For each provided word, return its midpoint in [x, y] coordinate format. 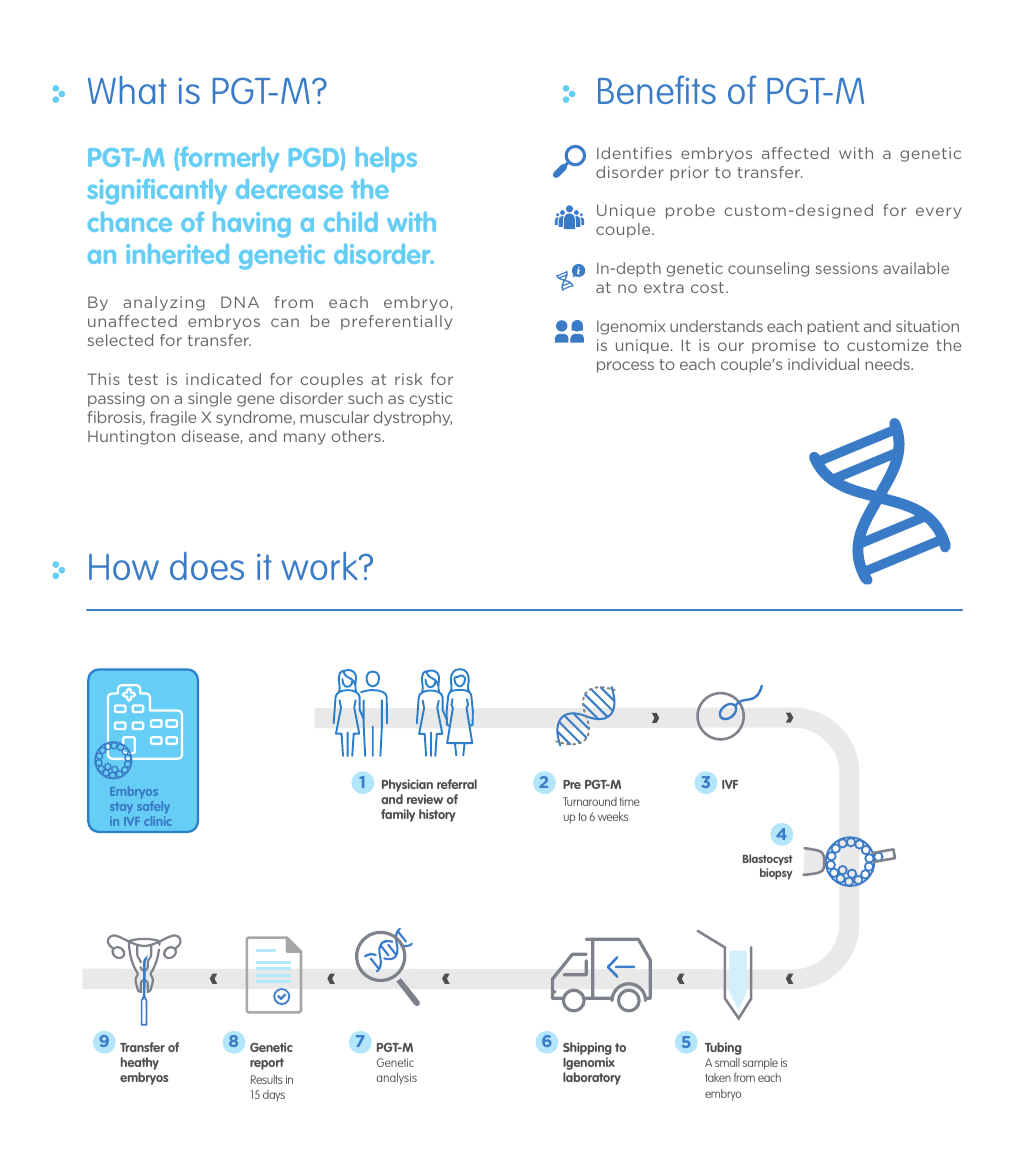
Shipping [587, 1050]
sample [760, 1064]
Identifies [634, 153]
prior [689, 173]
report [267, 1064]
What [127, 90]
